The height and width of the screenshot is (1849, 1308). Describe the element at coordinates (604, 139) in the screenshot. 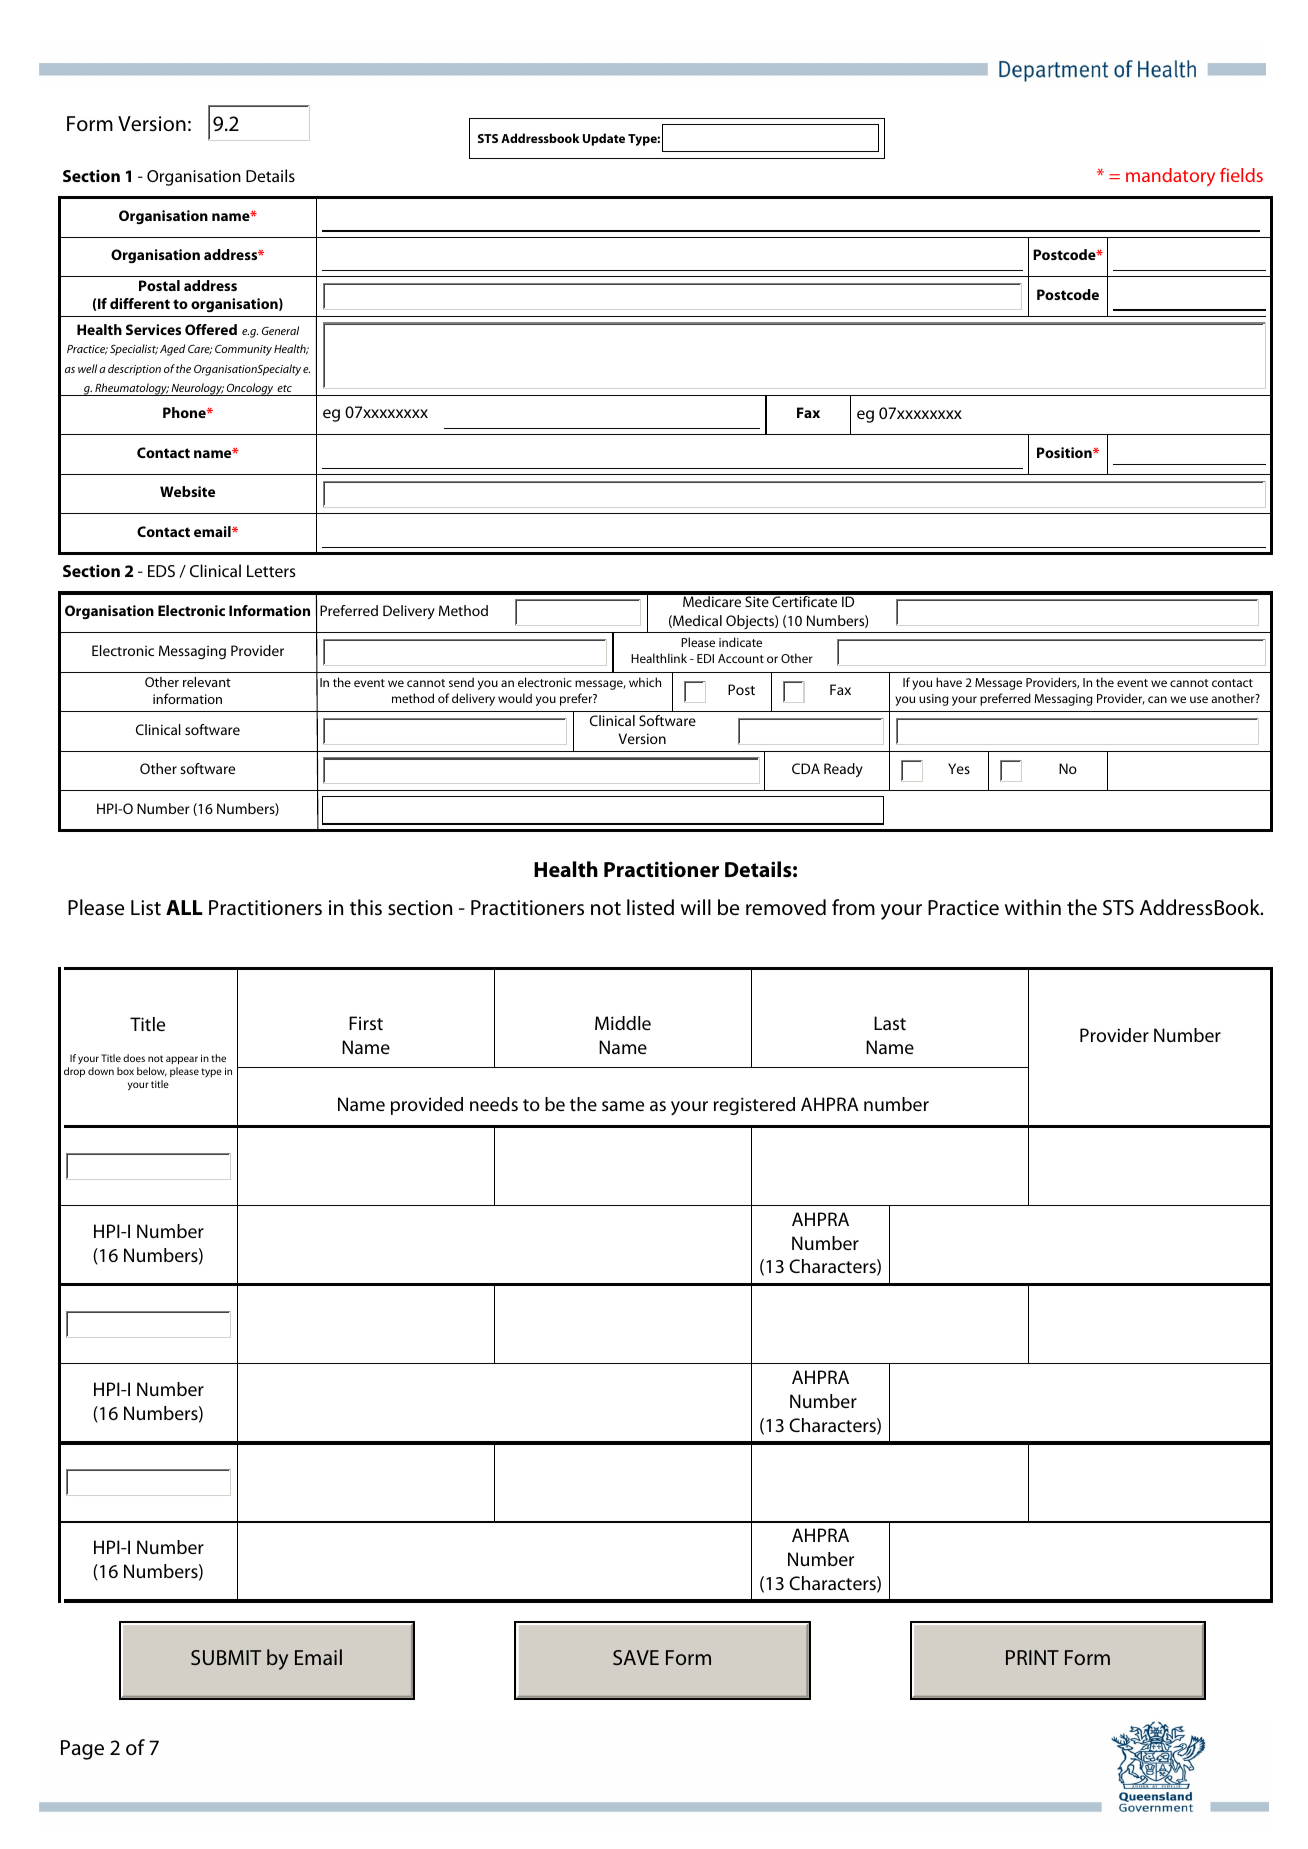

I see `Update` at that location.
